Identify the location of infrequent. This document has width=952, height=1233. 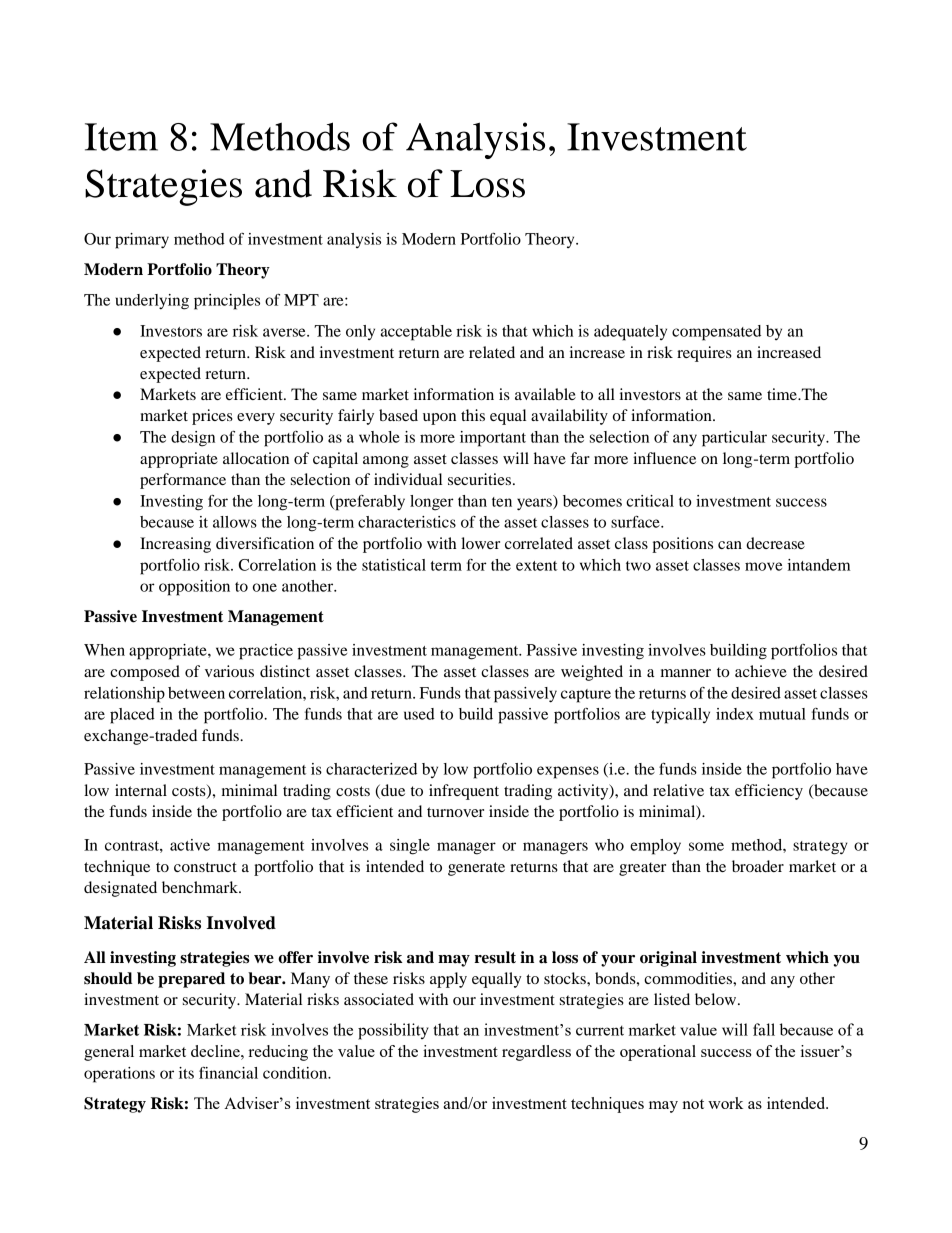
(464, 792).
